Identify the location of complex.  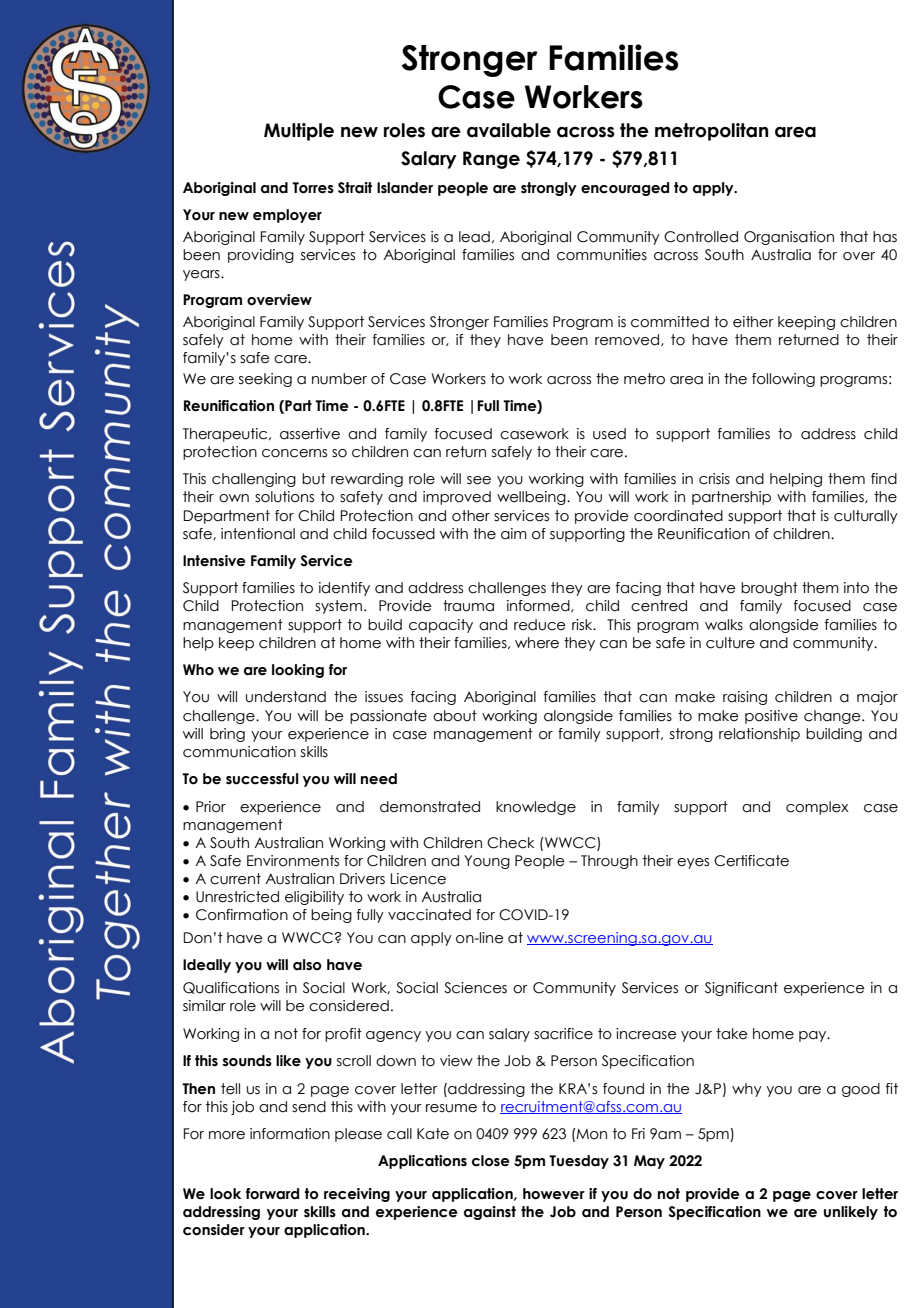
(817, 808).
